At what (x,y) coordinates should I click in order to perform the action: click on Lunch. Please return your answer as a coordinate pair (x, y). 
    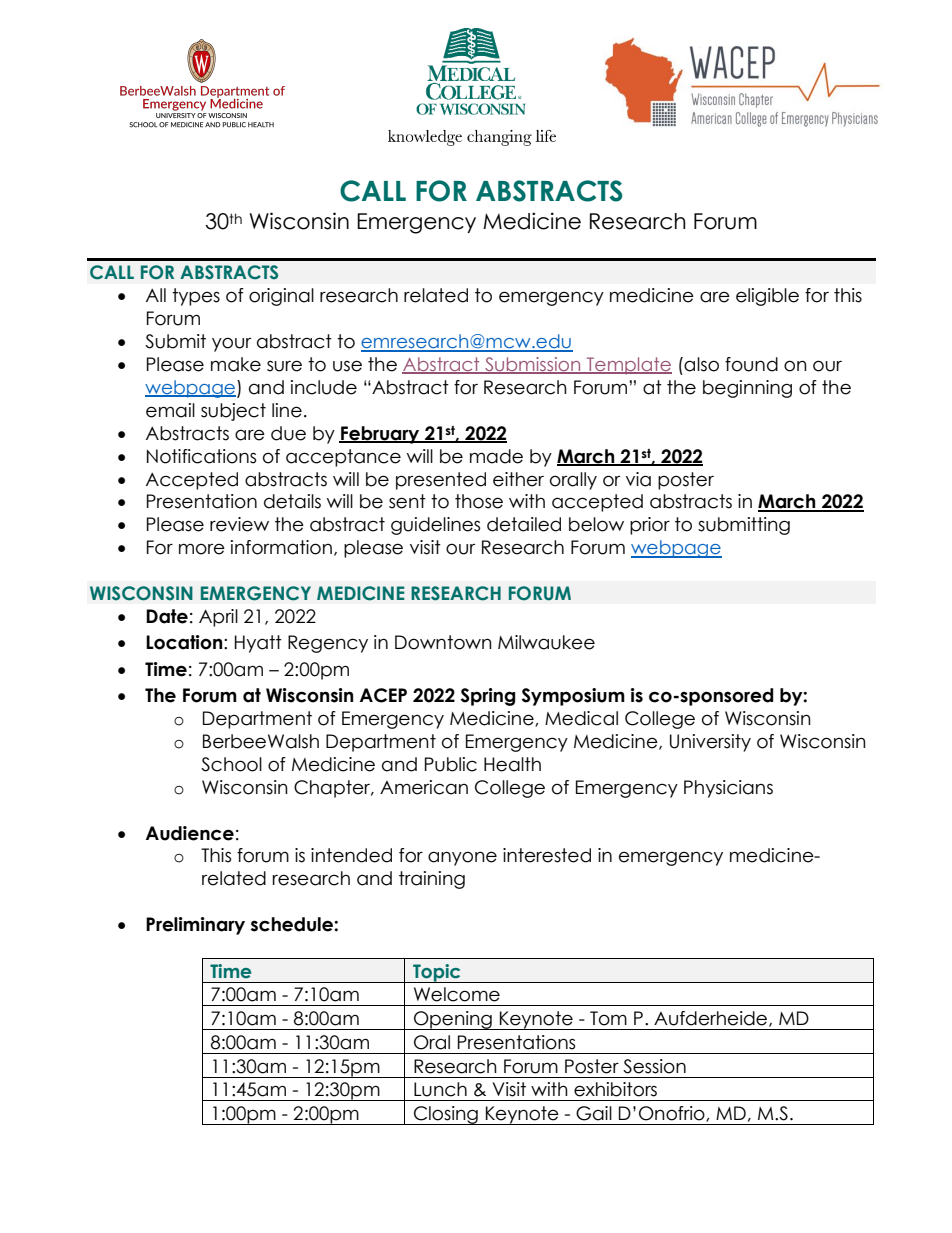
    Looking at the image, I should click on (440, 1089).
